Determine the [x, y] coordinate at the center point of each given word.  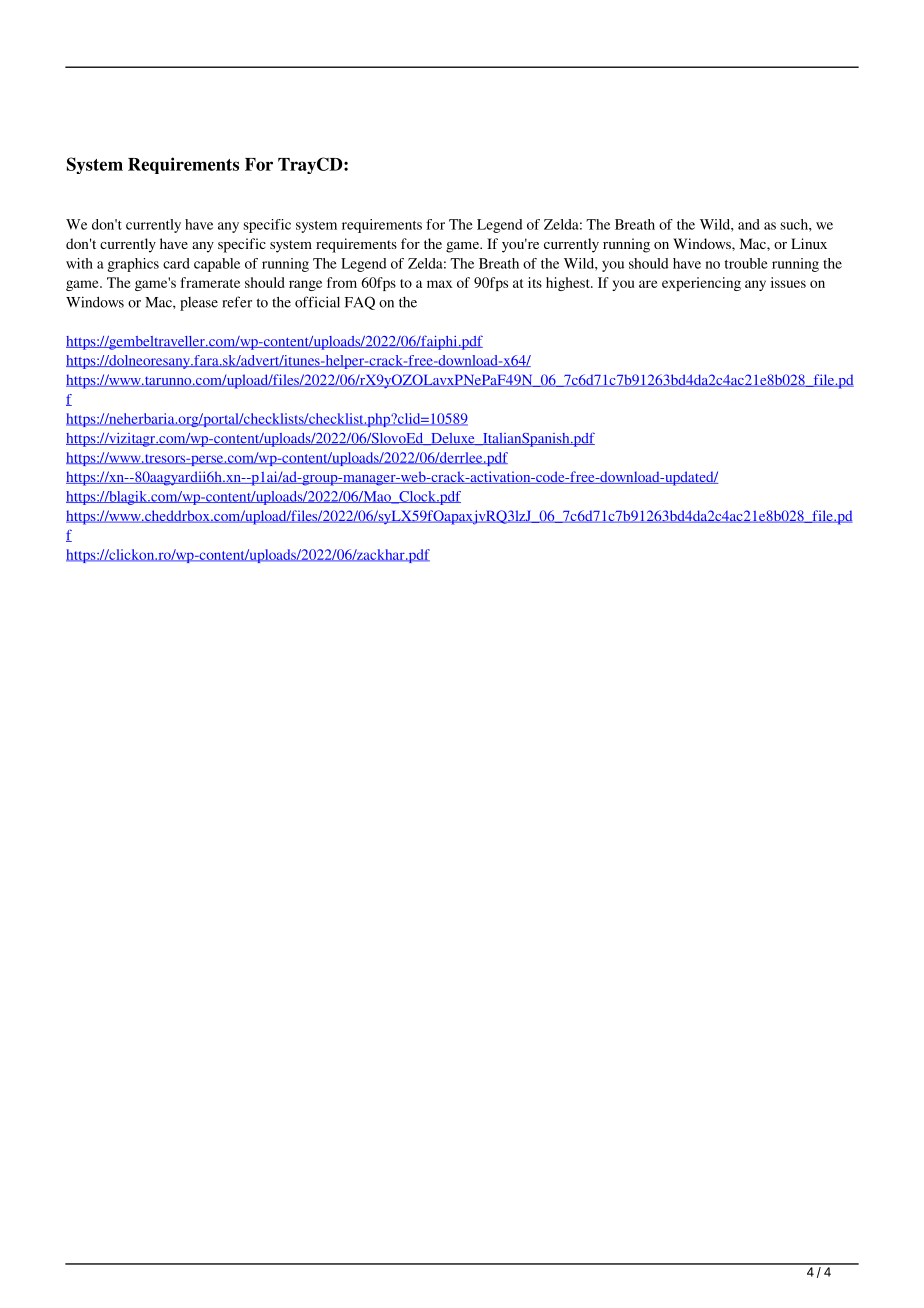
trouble [746, 263]
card [176, 263]
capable [217, 265]
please [199, 304]
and [749, 224]
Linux [809, 243]
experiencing [701, 284]
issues [788, 282]
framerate [210, 282]
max [439, 284]
